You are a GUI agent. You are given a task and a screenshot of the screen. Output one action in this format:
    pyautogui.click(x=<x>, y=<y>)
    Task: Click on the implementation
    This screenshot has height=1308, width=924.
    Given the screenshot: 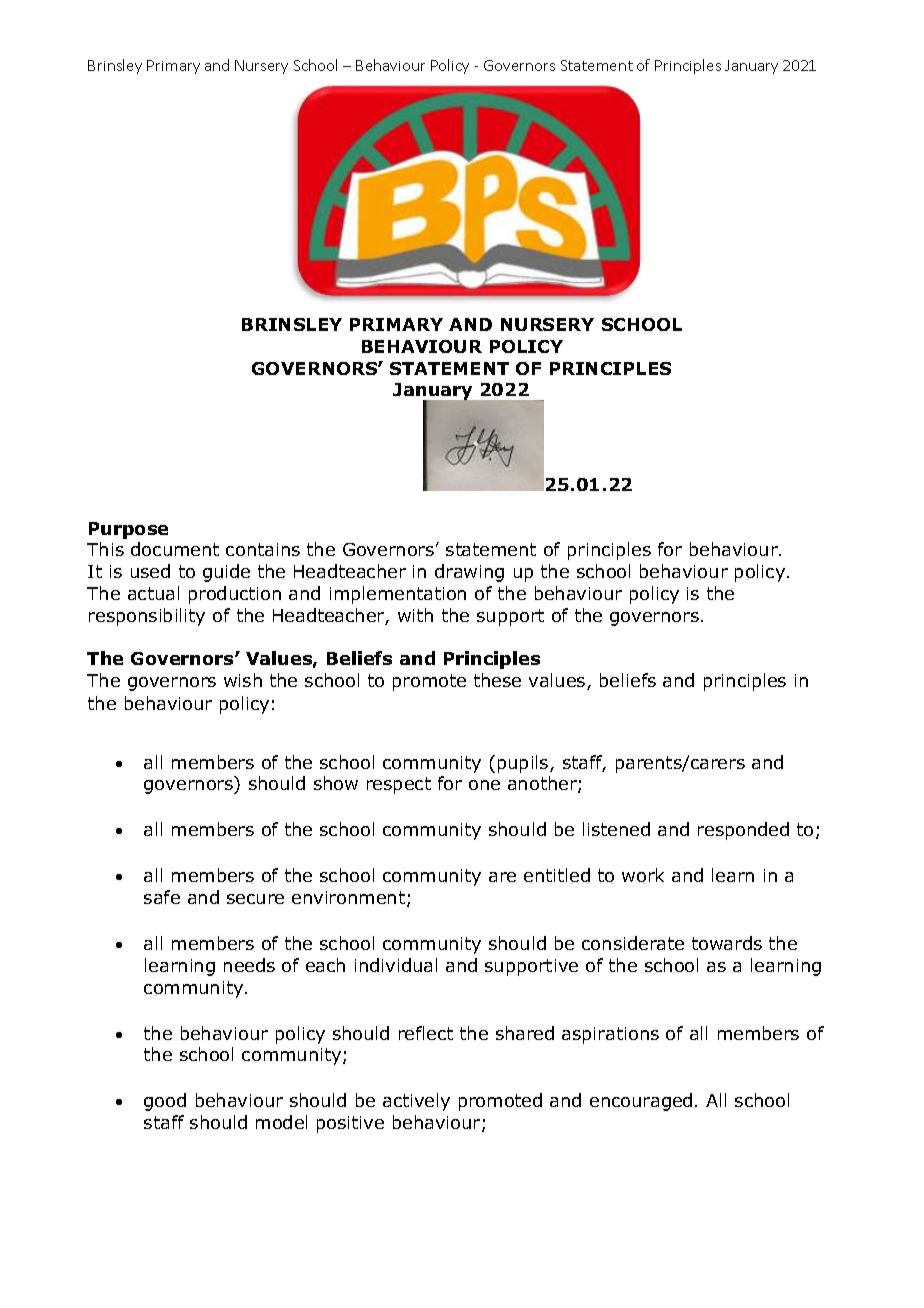 What is the action you would take?
    pyautogui.click(x=398, y=595)
